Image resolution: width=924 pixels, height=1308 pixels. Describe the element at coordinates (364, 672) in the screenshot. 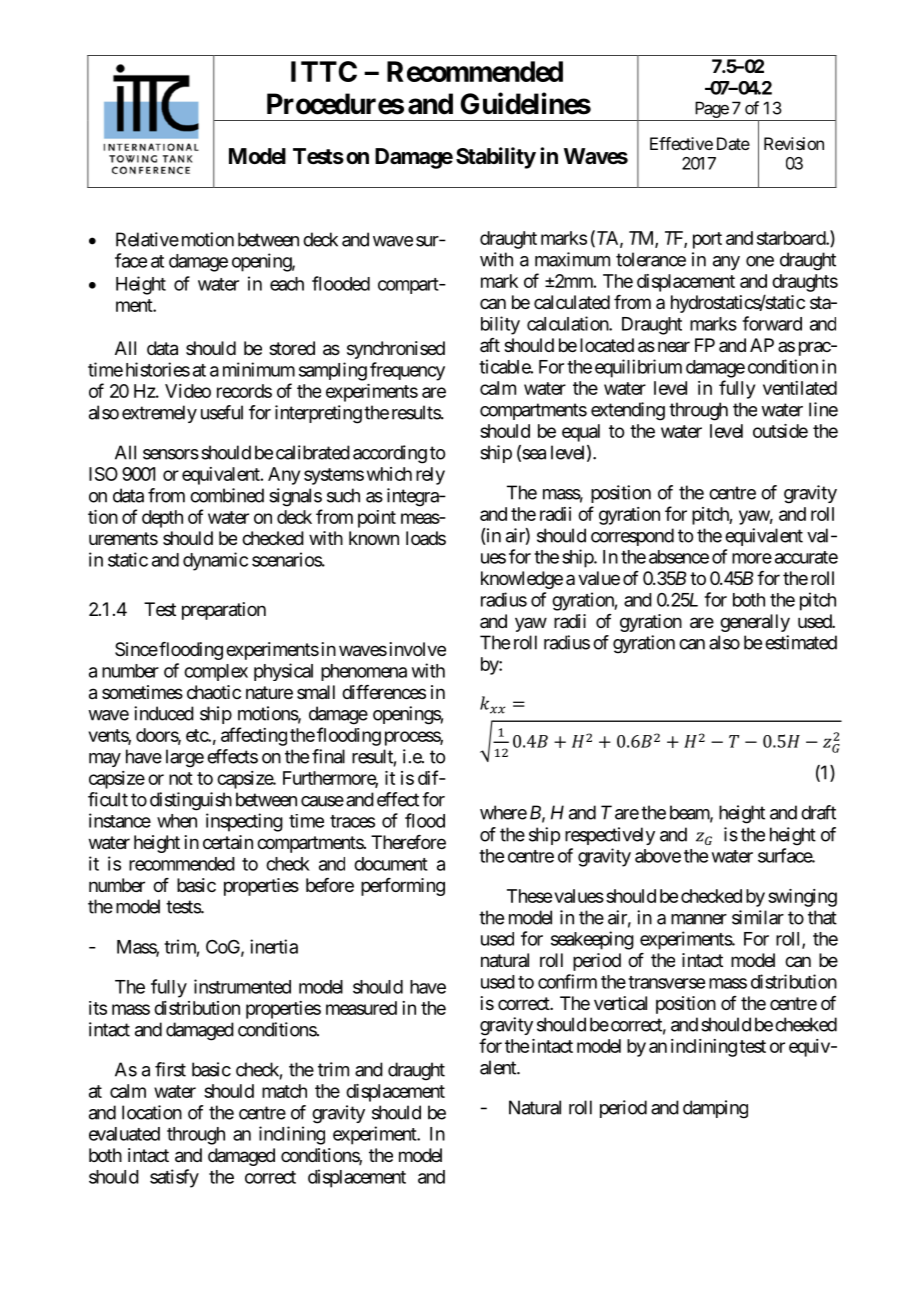

I see `phenomena` at that location.
